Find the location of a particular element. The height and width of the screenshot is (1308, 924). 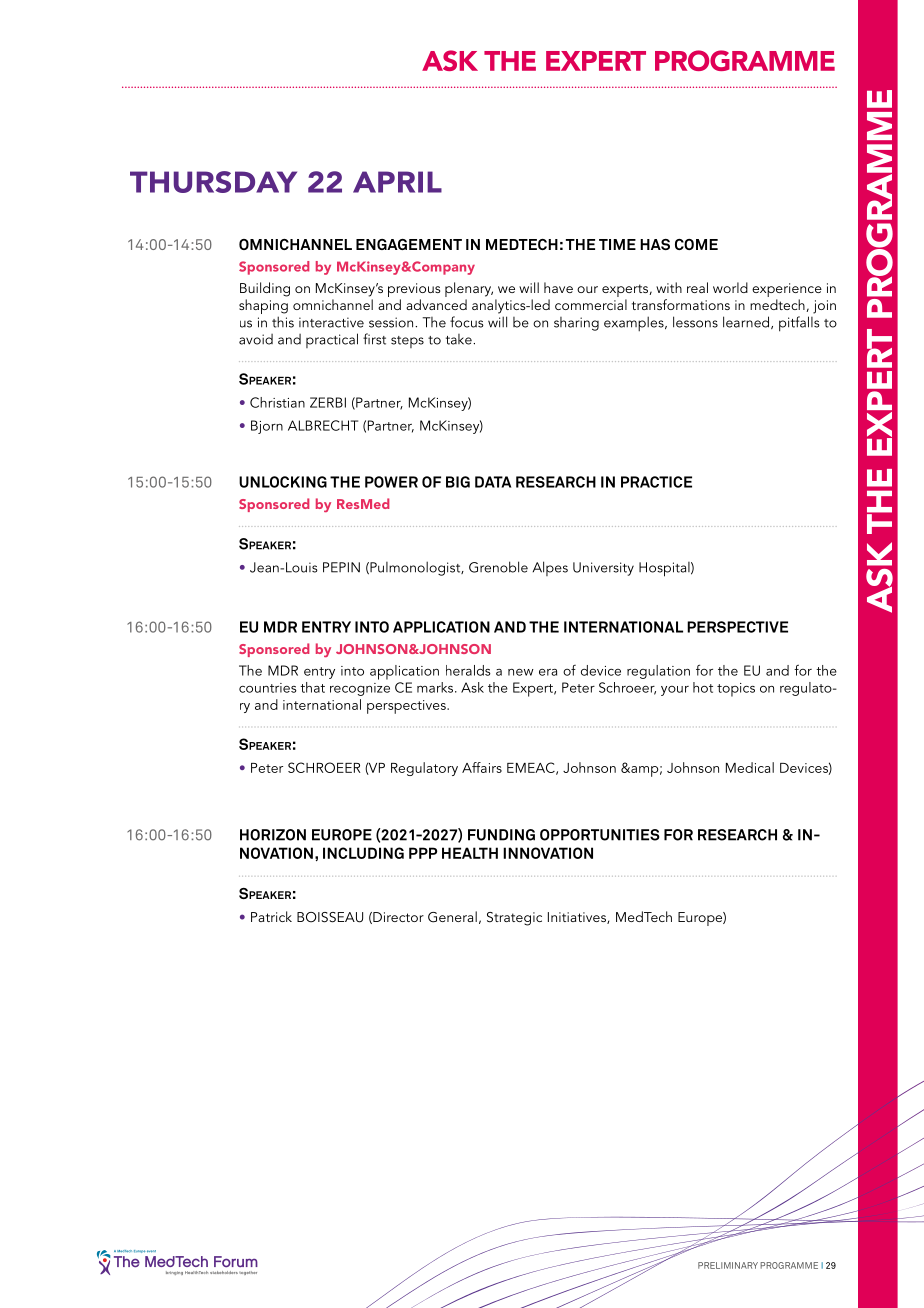

new is located at coordinates (521, 672).
